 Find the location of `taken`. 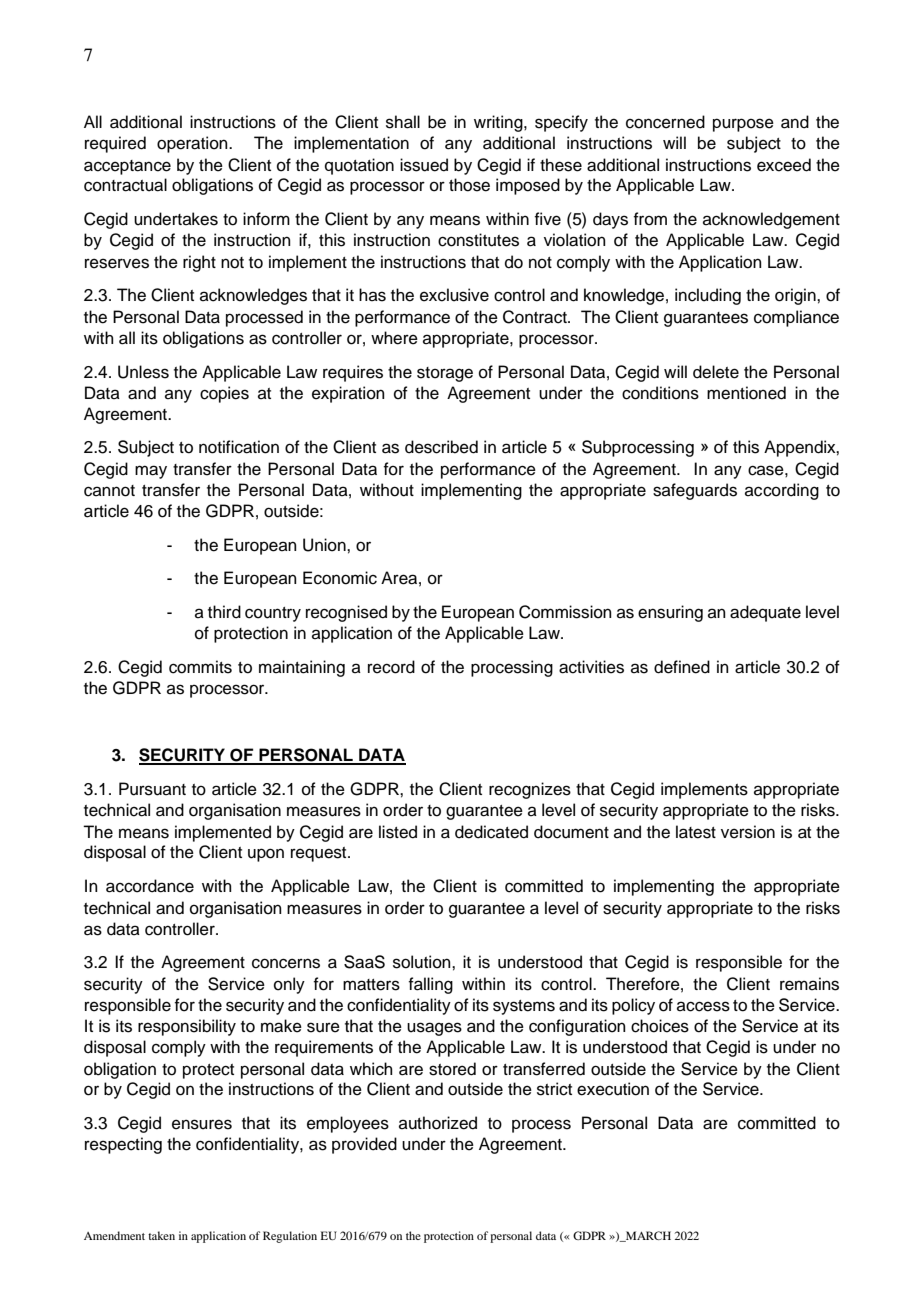

taken is located at coordinates (161, 1235).
